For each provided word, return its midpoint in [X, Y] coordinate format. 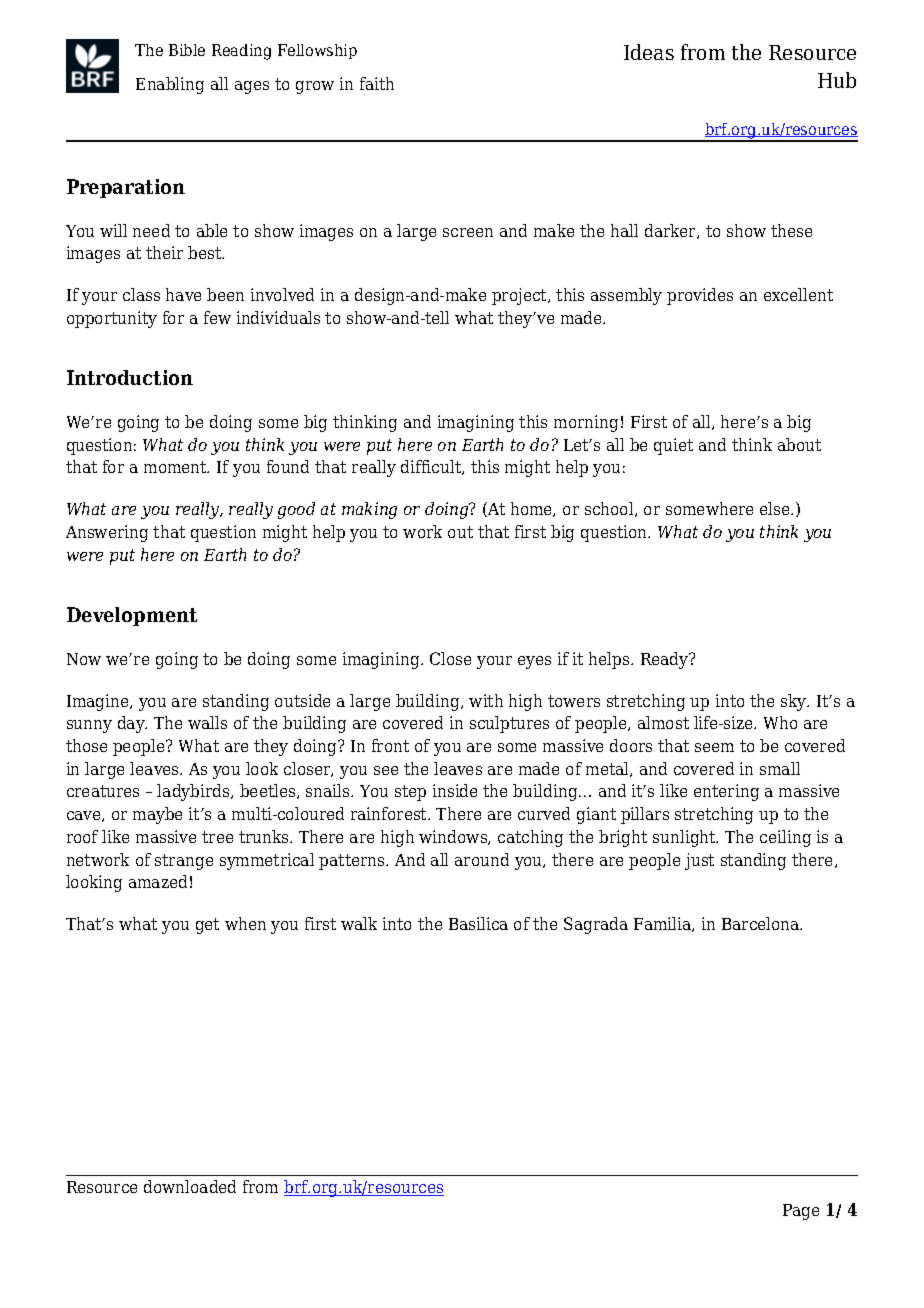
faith [377, 83]
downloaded [190, 1186]
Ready [666, 660]
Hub [837, 80]
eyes [534, 662]
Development [132, 616]
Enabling [170, 85]
